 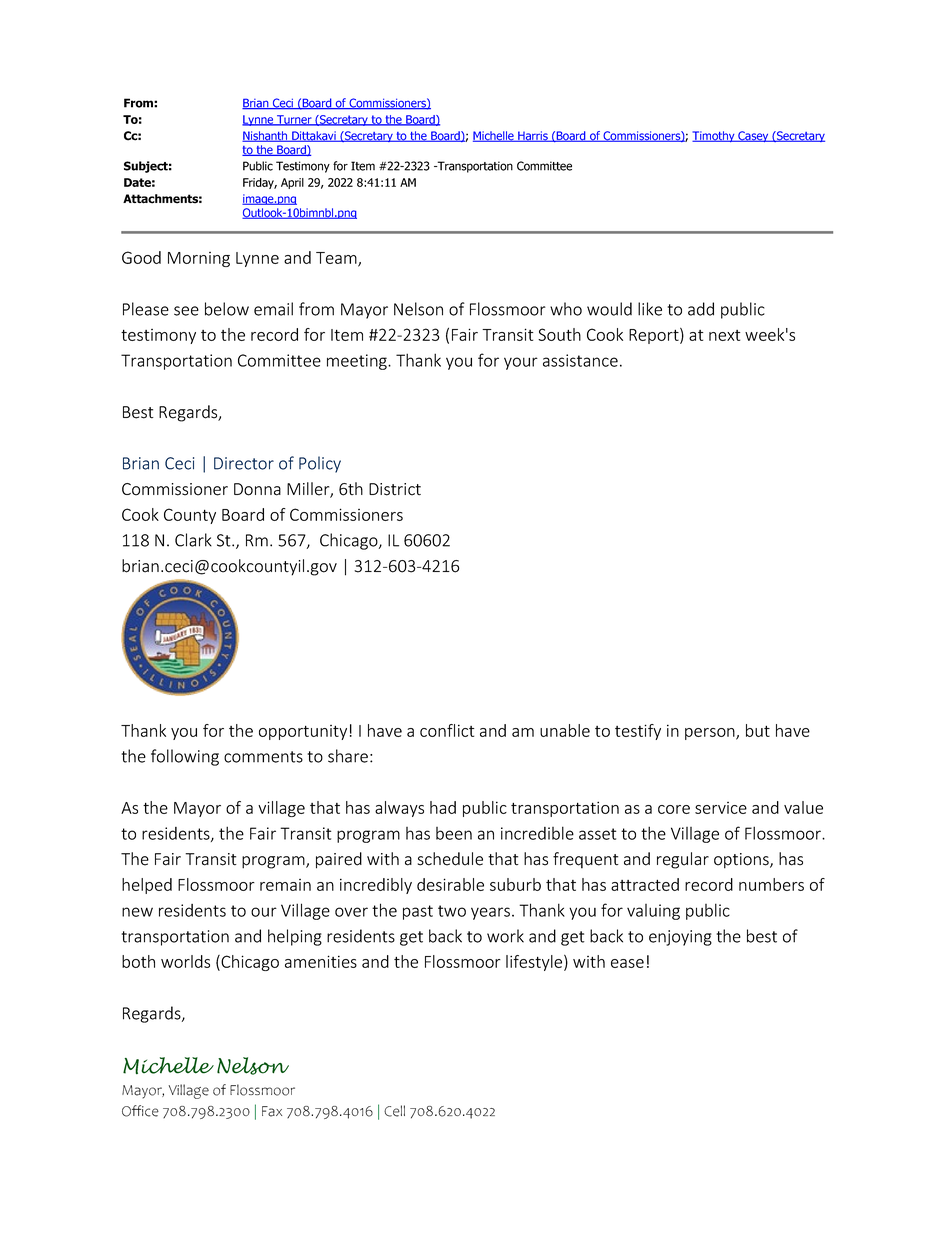 I want to click on schedule, so click(x=450, y=859).
